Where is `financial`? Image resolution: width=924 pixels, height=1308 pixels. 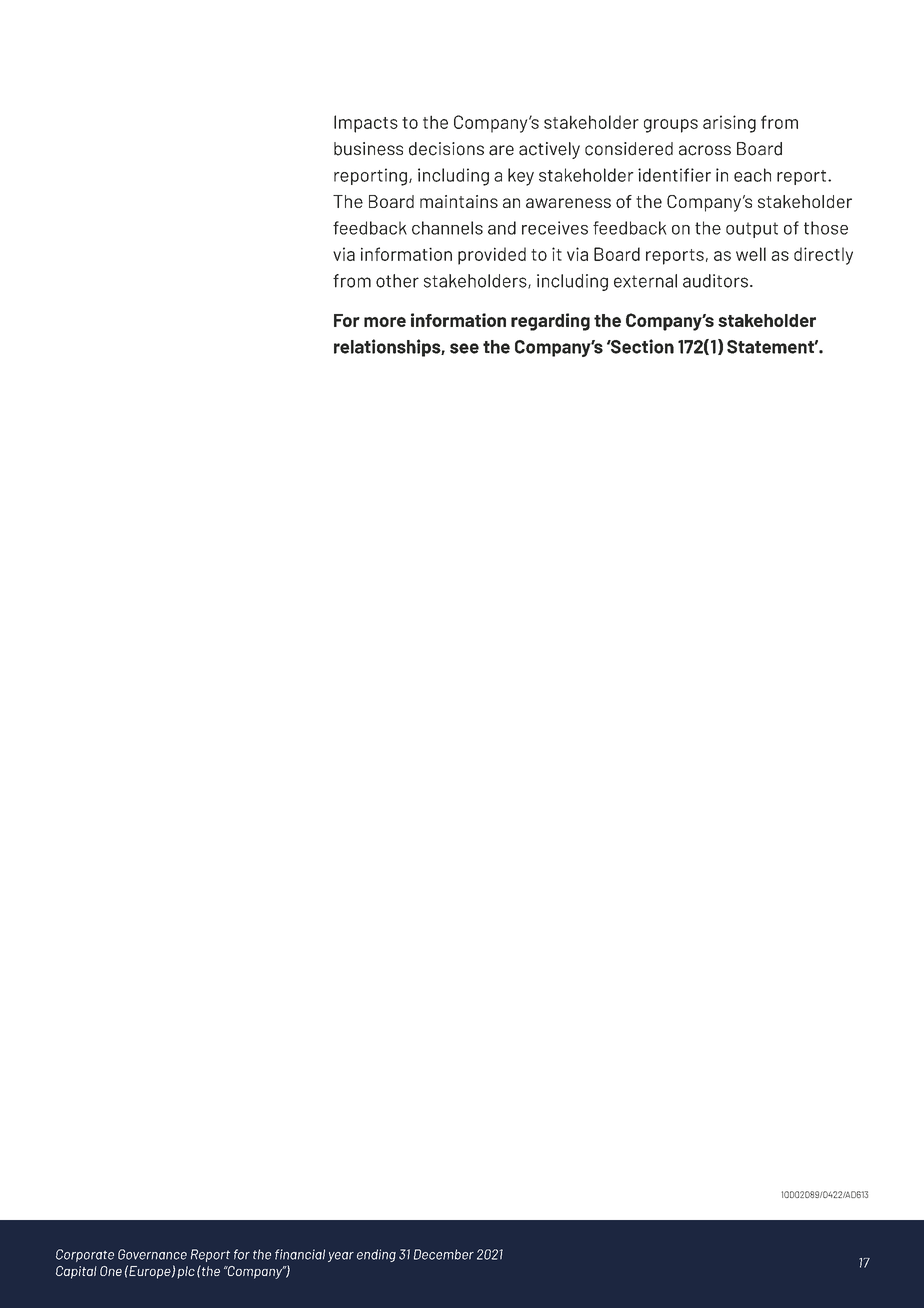
financial is located at coordinates (300, 1254).
